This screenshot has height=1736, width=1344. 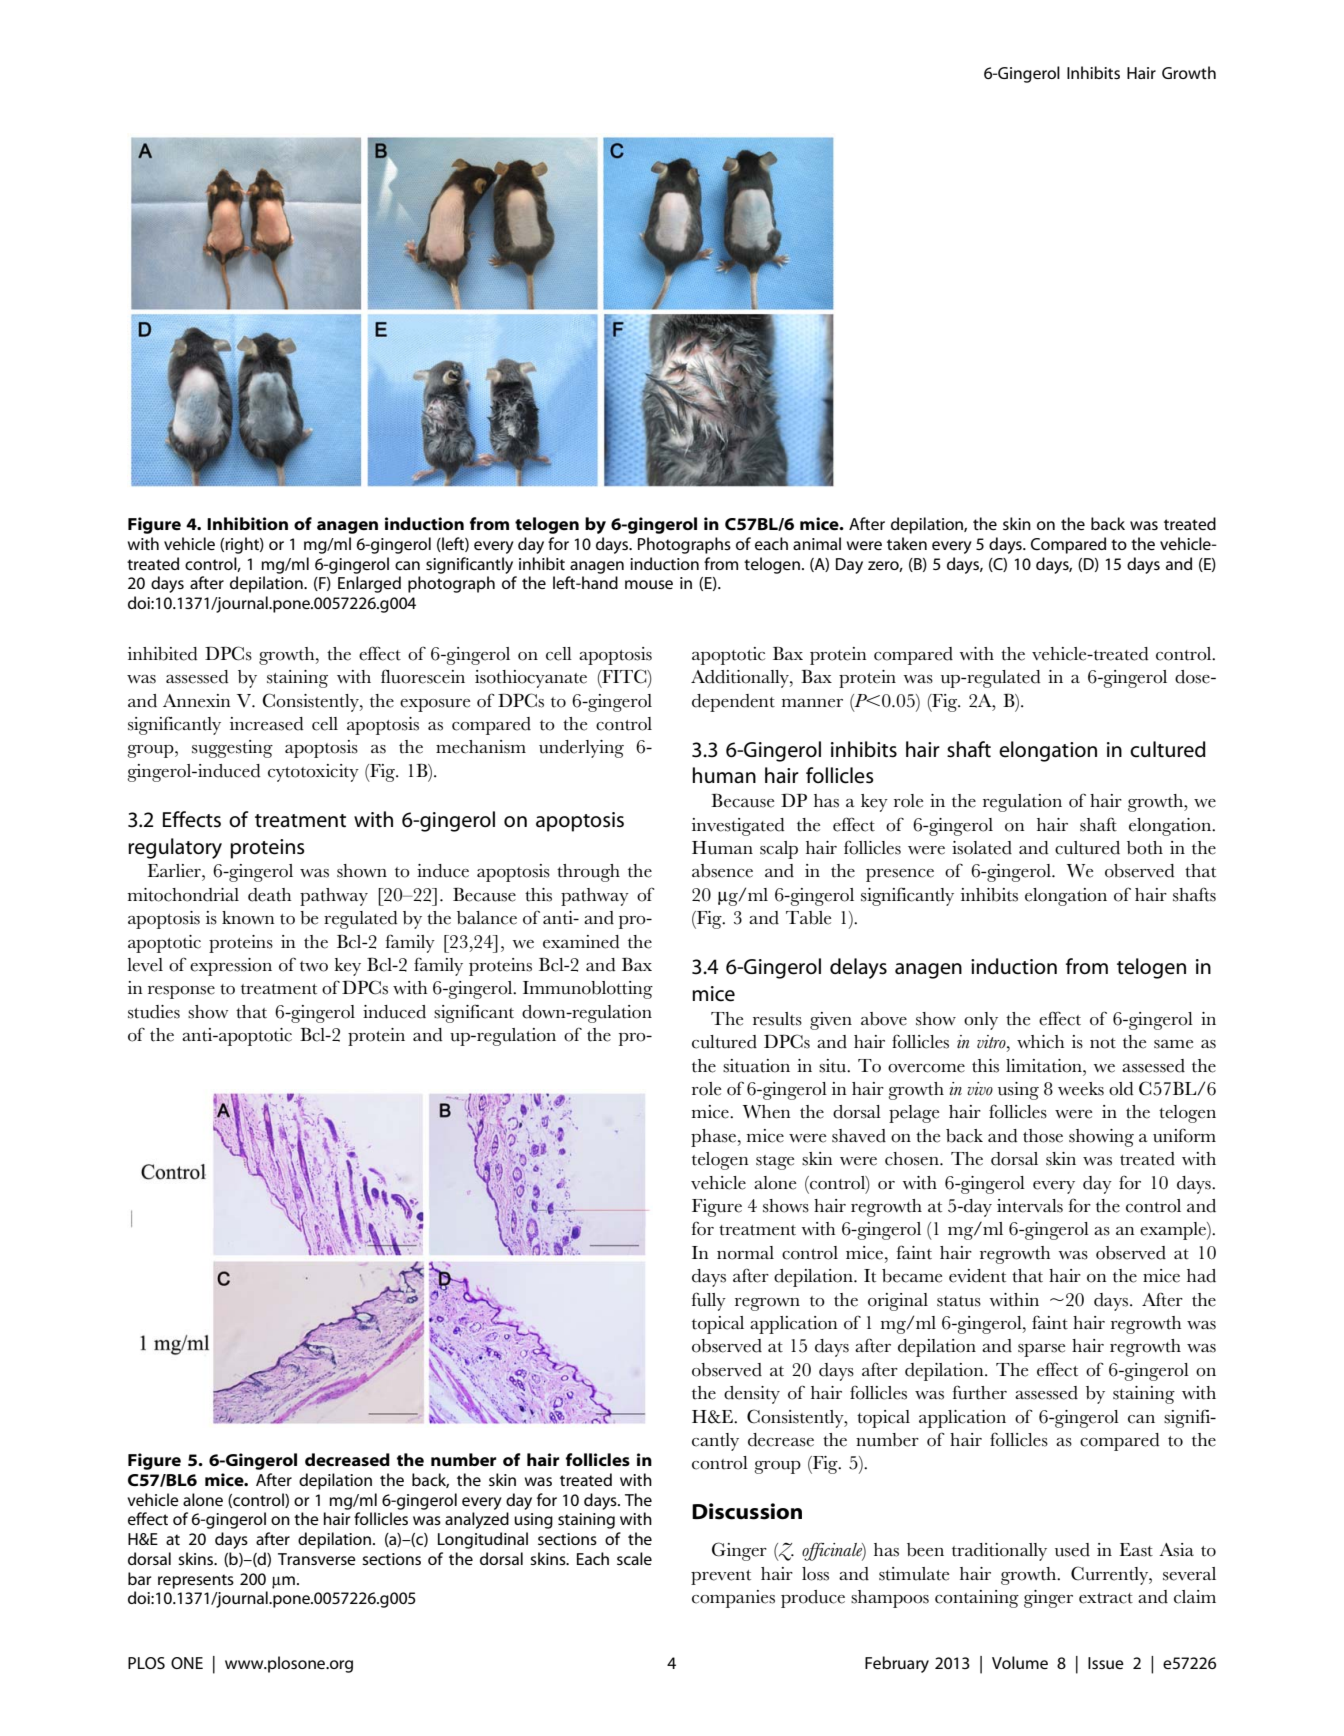 I want to click on taken, so click(x=907, y=543).
